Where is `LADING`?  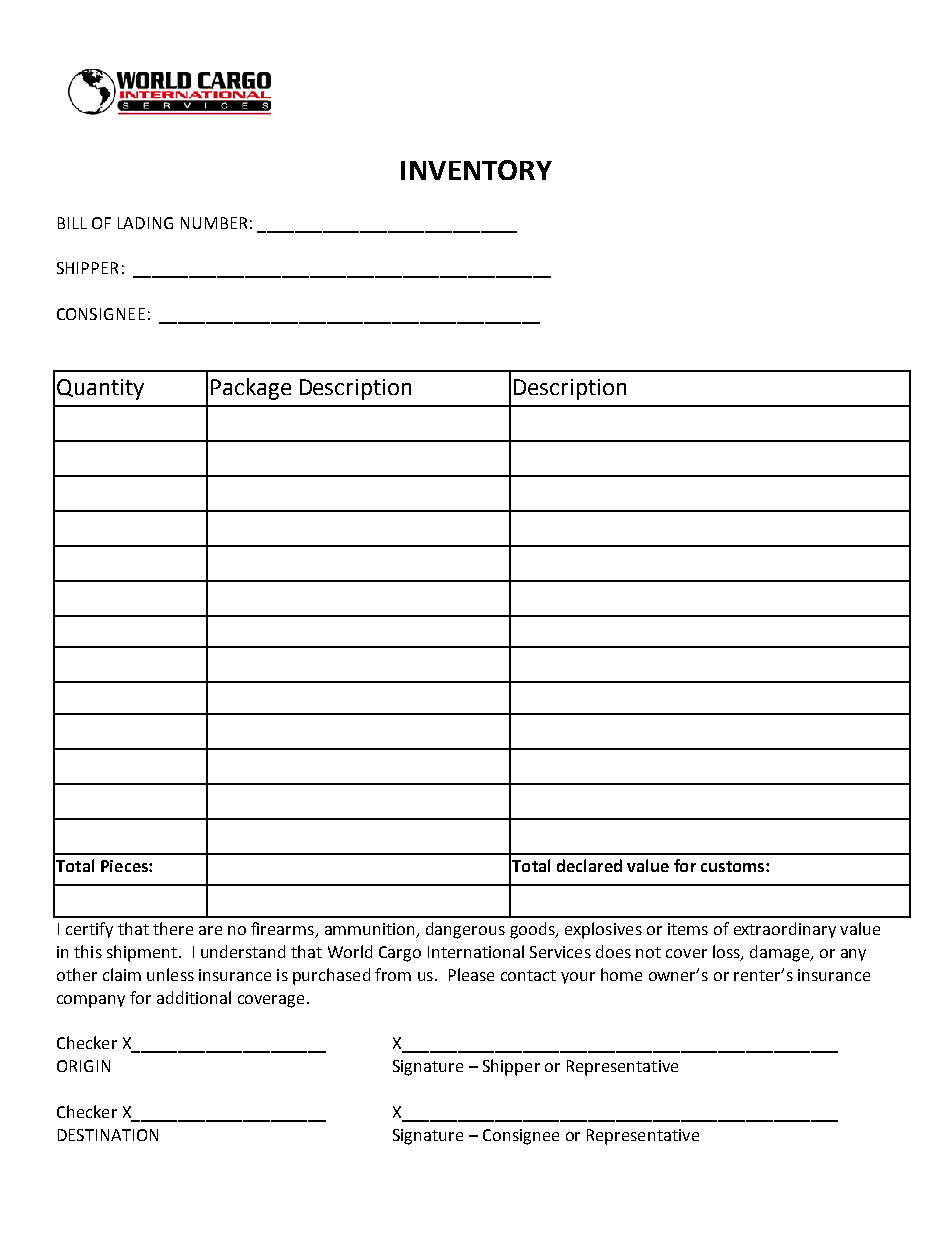 LADING is located at coordinates (145, 223).
